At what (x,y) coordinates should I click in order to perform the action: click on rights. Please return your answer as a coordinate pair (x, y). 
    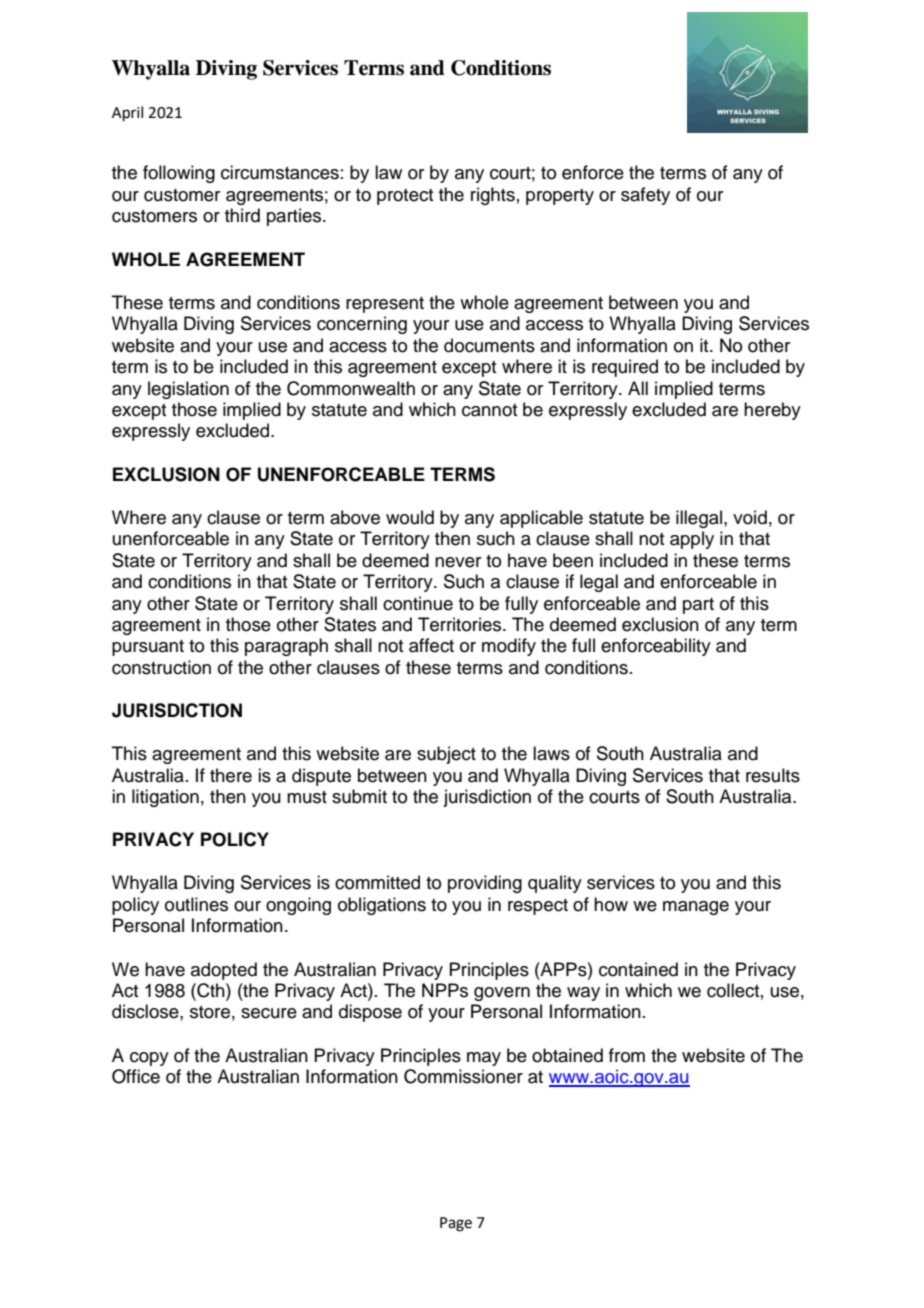
    Looking at the image, I should click on (493, 196).
